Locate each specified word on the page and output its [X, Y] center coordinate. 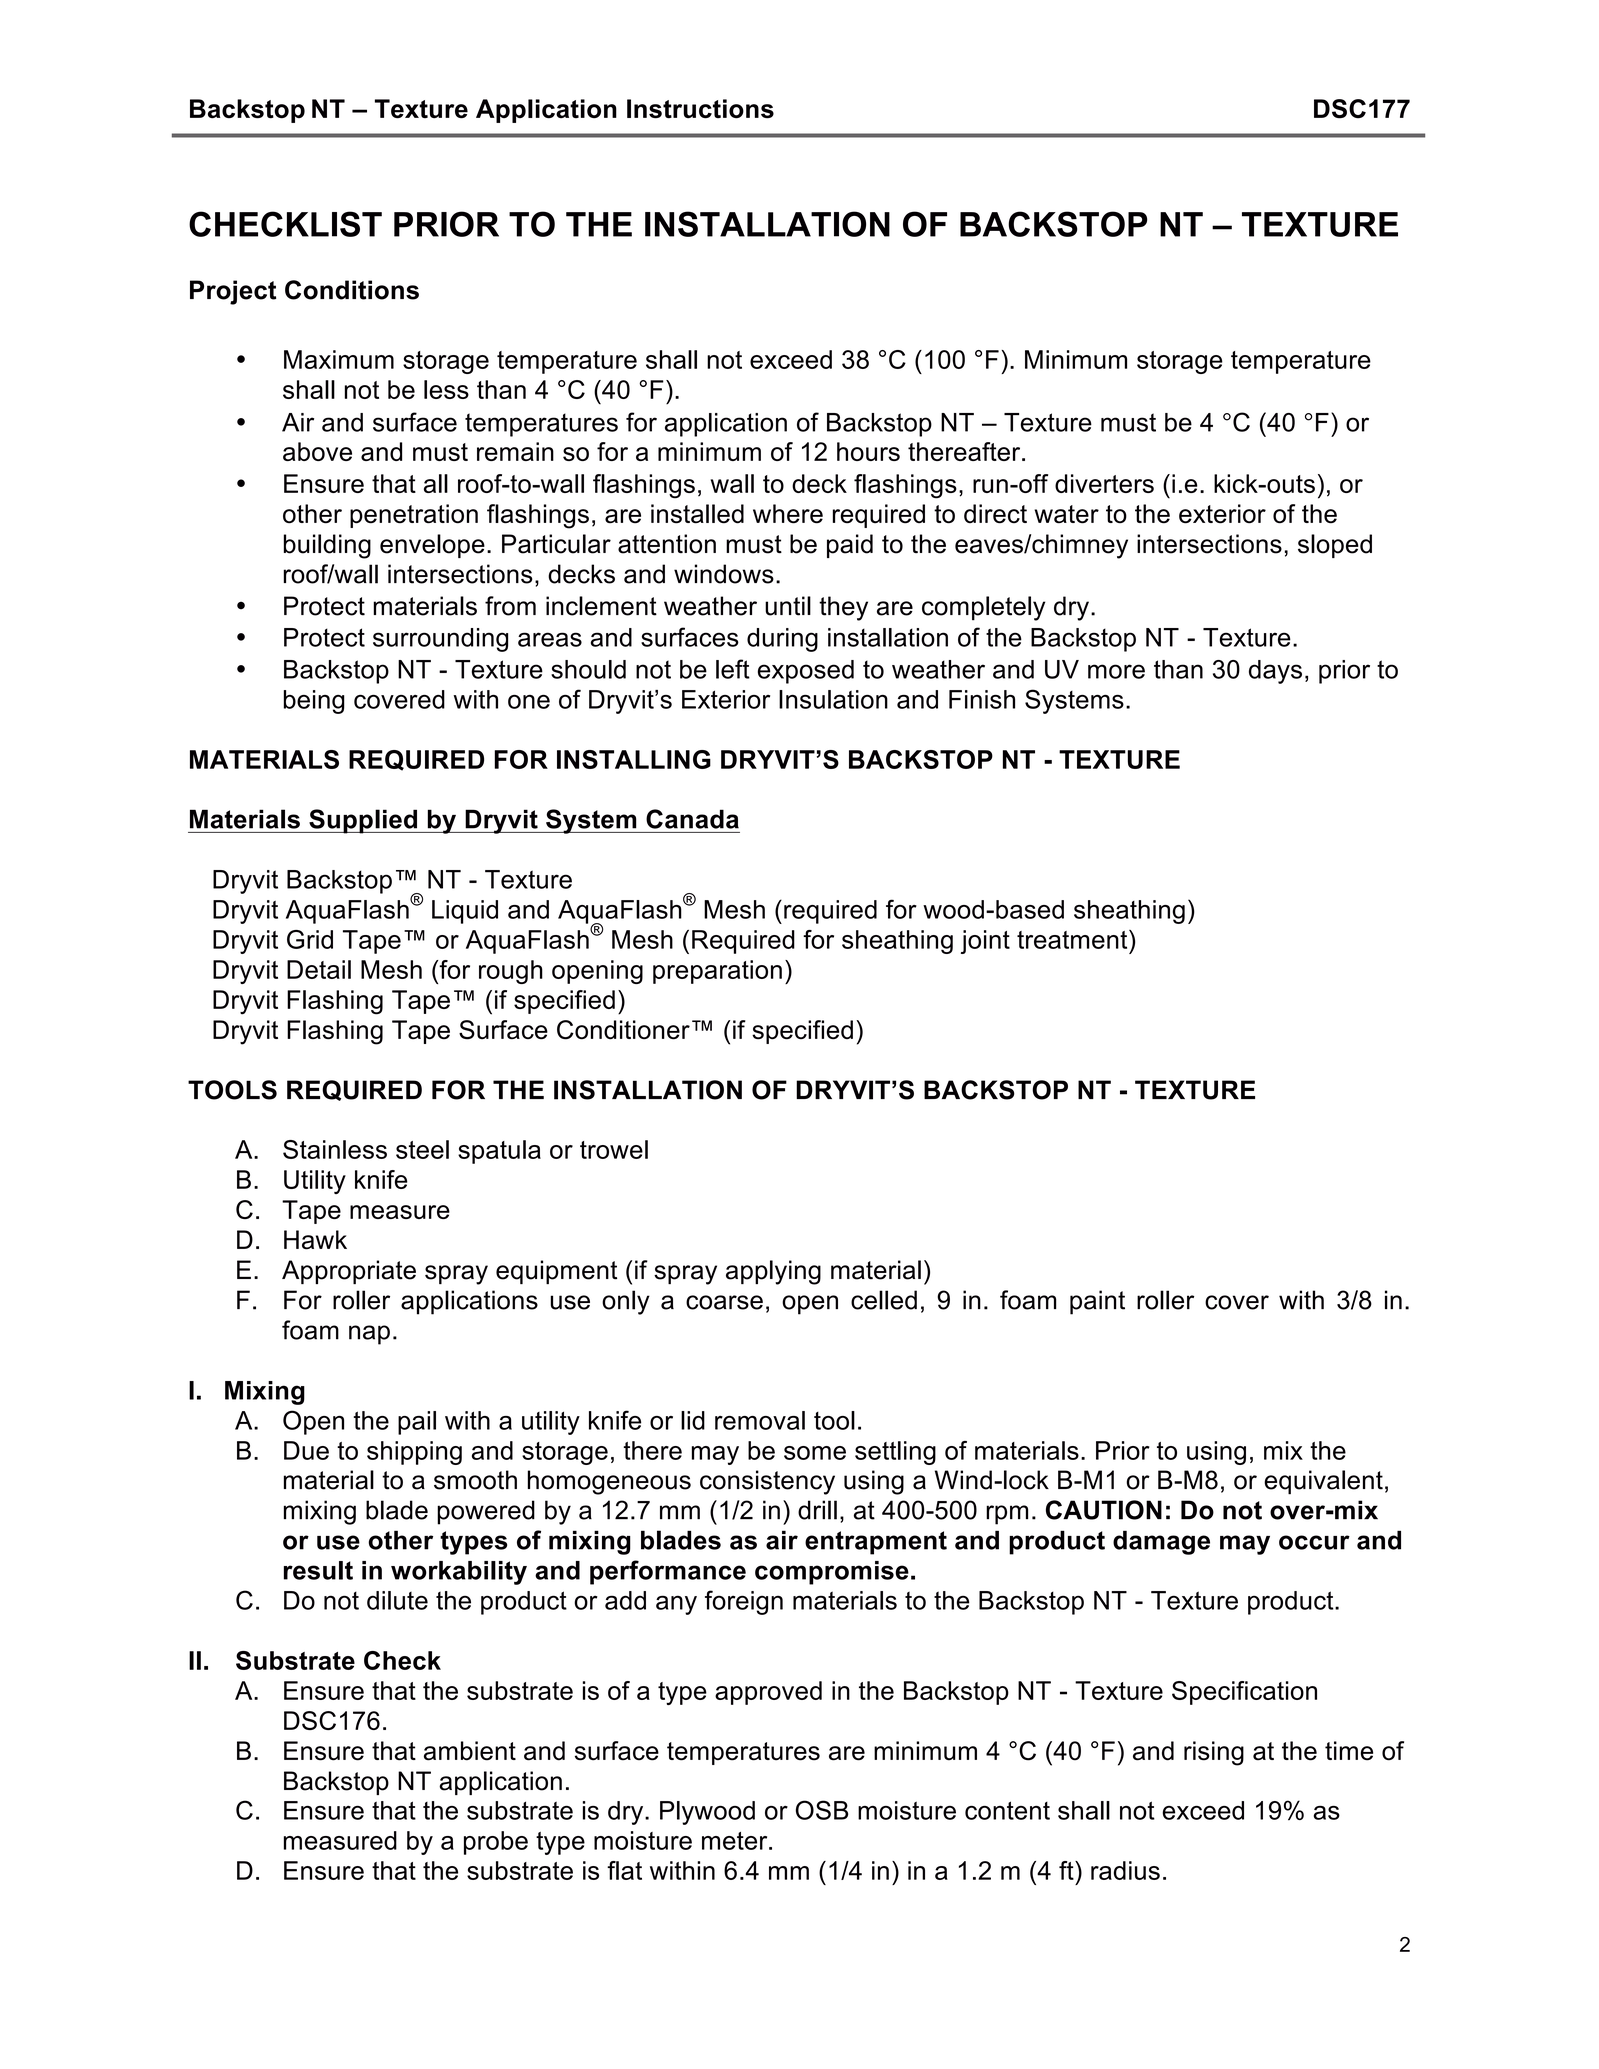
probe [496, 1843]
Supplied [363, 821]
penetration [414, 516]
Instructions [700, 109]
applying [773, 1272]
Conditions [352, 290]
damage [1161, 1542]
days [1275, 672]
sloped [1335, 546]
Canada [692, 819]
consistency [767, 1482]
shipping [414, 1453]
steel [422, 1149]
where [788, 514]
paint [1097, 1302]
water [1066, 514]
